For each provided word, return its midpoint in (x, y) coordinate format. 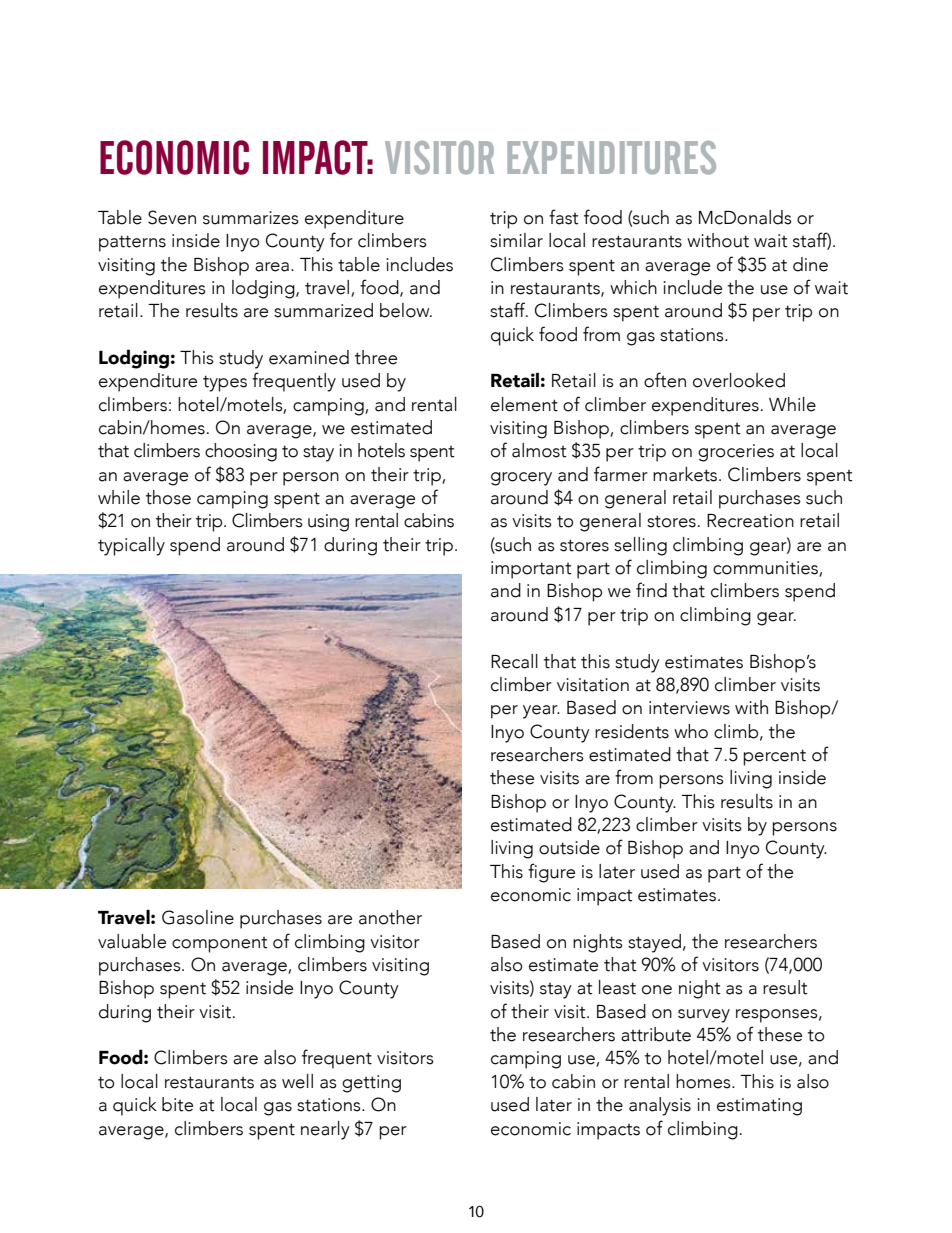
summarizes (251, 218)
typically (131, 546)
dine (810, 264)
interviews (689, 708)
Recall (514, 661)
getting (371, 1084)
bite (177, 1104)
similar (516, 240)
